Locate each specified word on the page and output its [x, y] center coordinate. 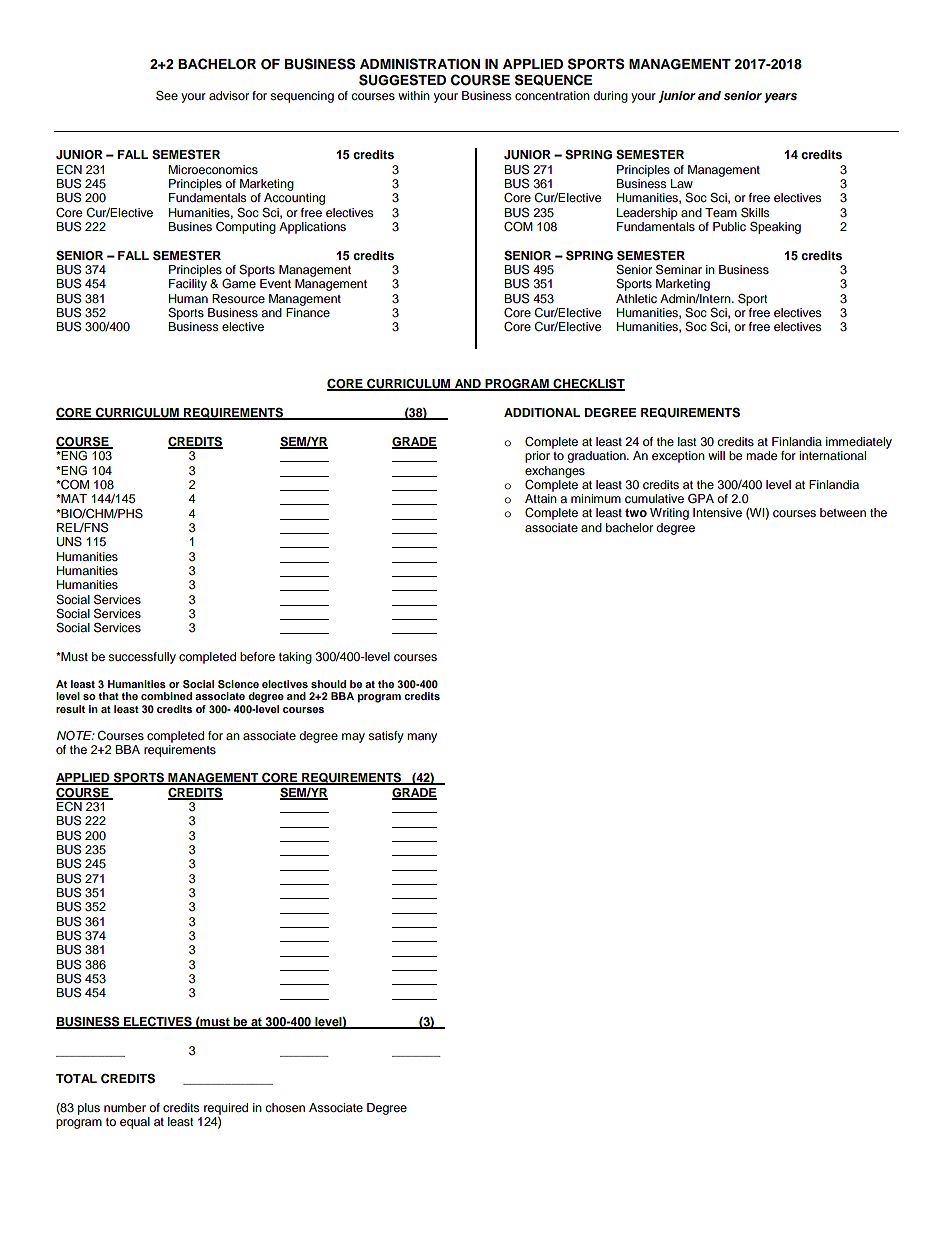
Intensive [717, 512]
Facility [188, 285]
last [687, 441]
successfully [142, 658]
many [422, 738]
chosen [285, 1107]
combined [166, 696]
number [125, 1107]
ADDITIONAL [542, 413]
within [414, 95]
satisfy [386, 737]
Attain [541, 498]
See [167, 95]
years [780, 98]
